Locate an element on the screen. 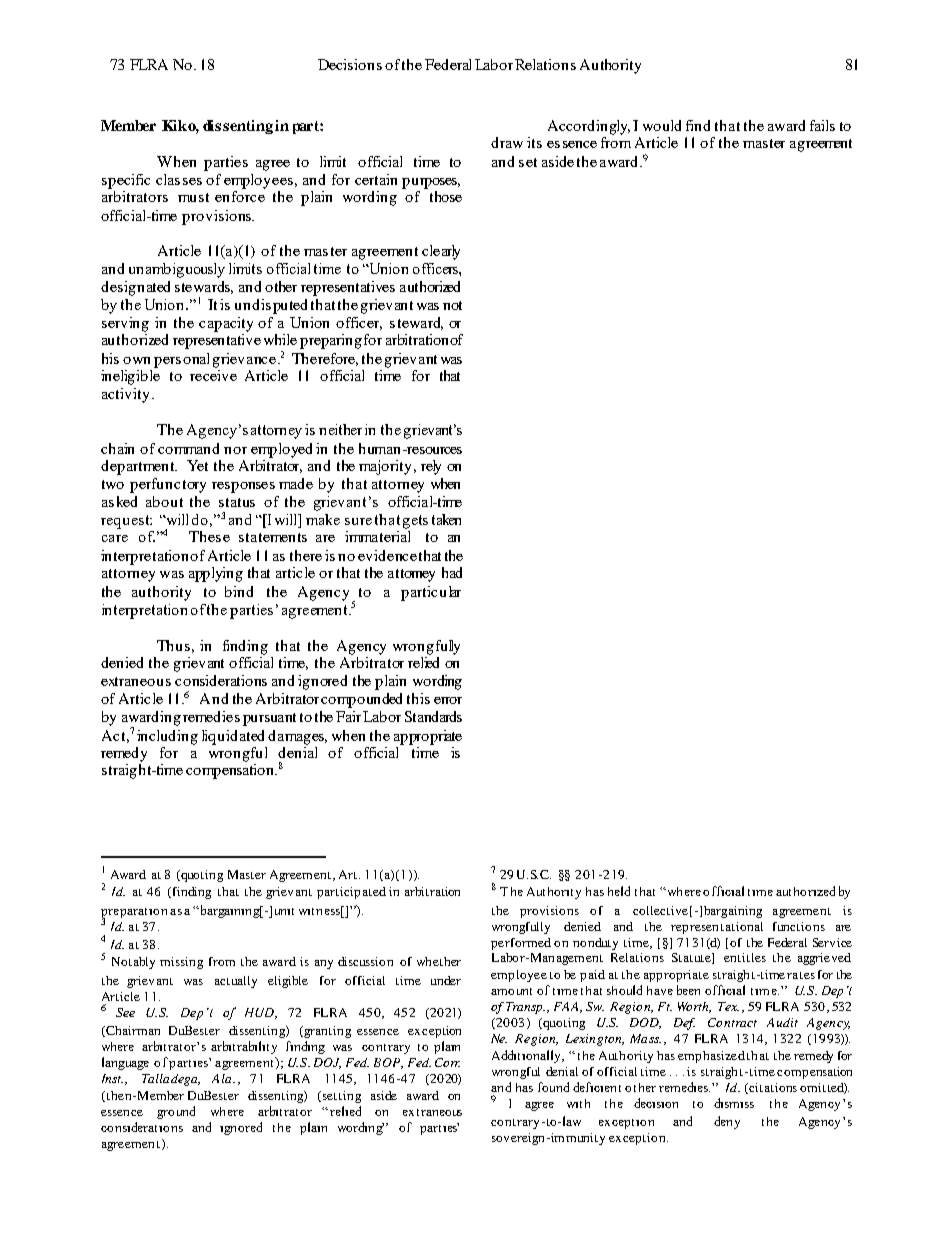 This screenshot has height=1233, width=952. Corr is located at coordinates (447, 1062).
